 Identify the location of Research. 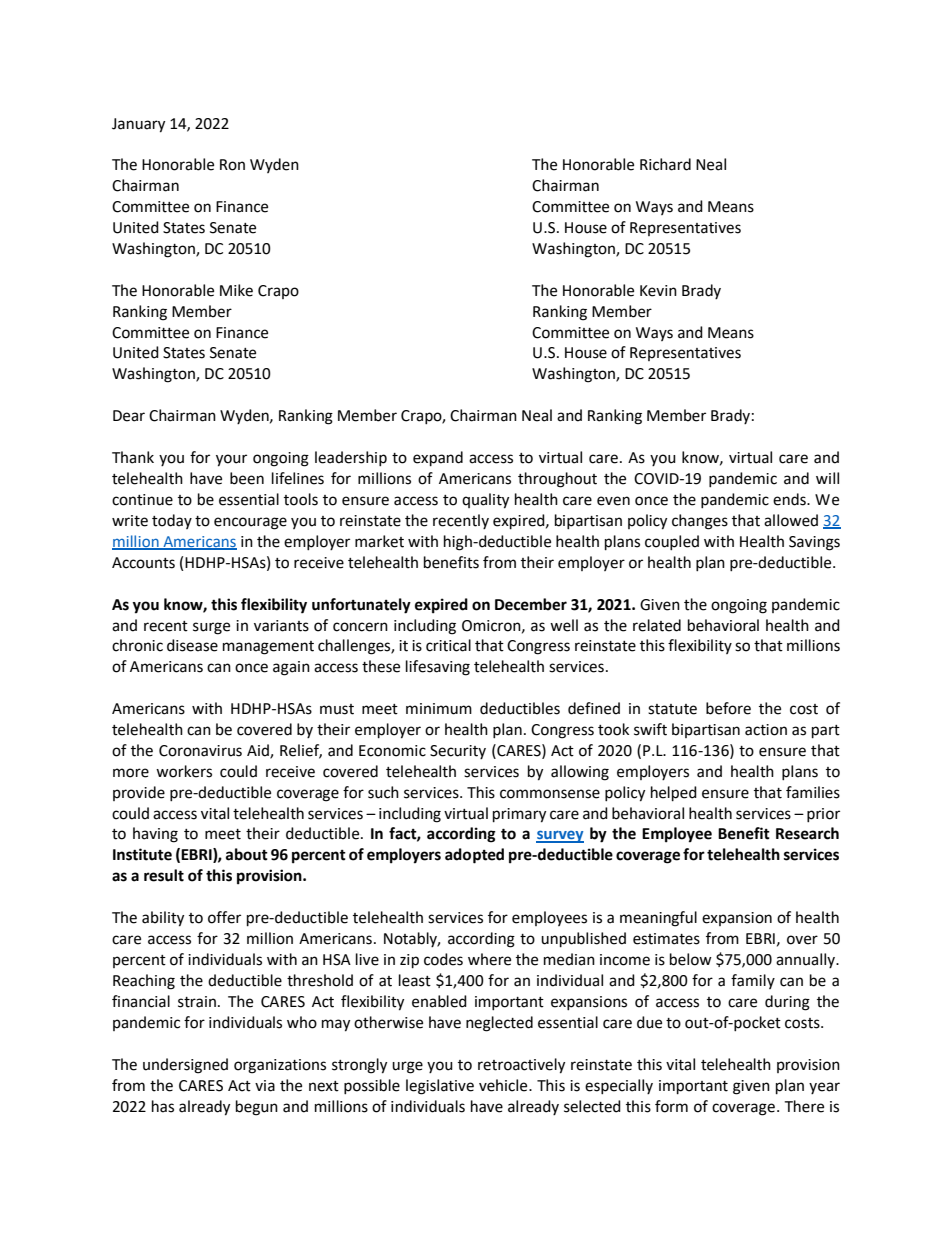
(807, 833).
